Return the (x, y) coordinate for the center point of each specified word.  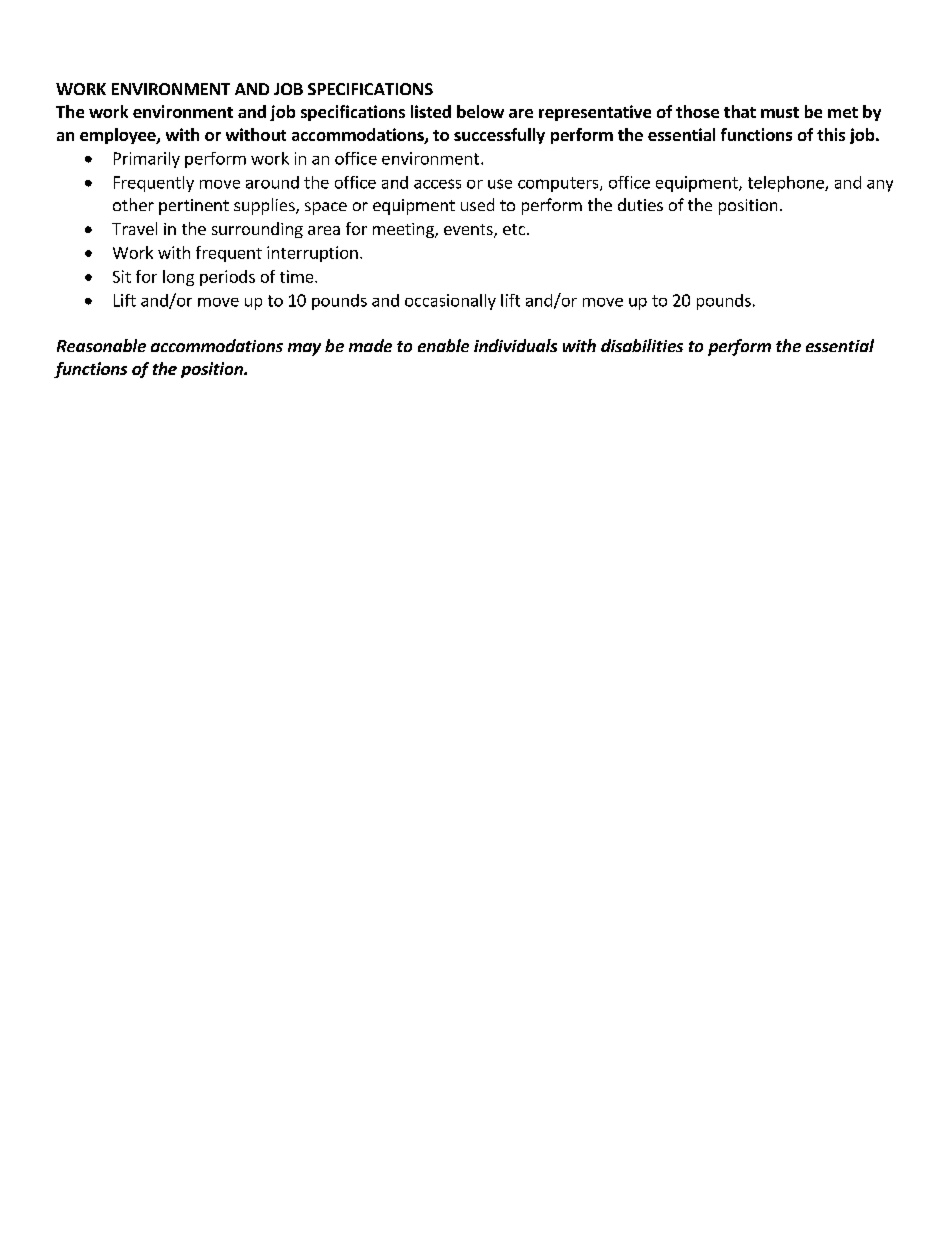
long (178, 278)
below (480, 111)
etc (515, 229)
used (477, 204)
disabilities (642, 345)
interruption (312, 254)
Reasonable (101, 345)
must (780, 112)
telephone (787, 184)
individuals (515, 345)
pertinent (194, 207)
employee (119, 136)
